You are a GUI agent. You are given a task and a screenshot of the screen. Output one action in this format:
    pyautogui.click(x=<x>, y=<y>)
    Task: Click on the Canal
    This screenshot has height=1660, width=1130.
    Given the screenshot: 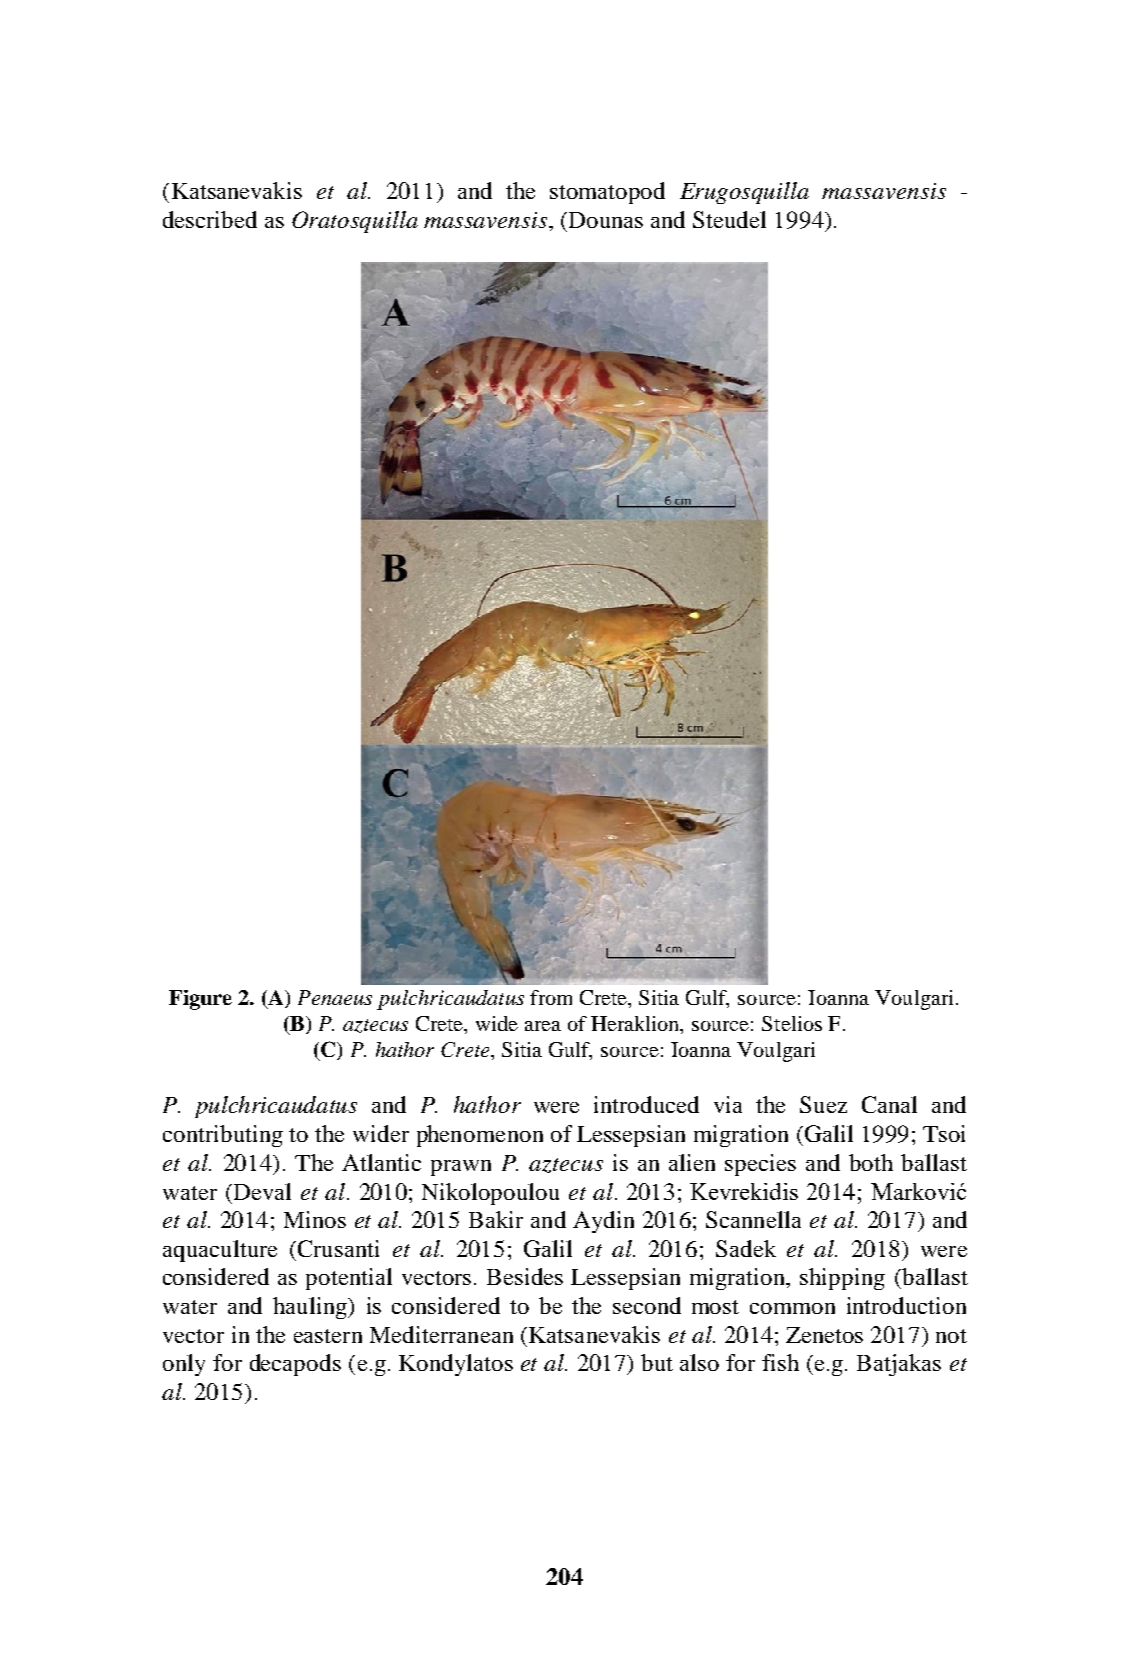 What is the action you would take?
    pyautogui.click(x=889, y=1104)
